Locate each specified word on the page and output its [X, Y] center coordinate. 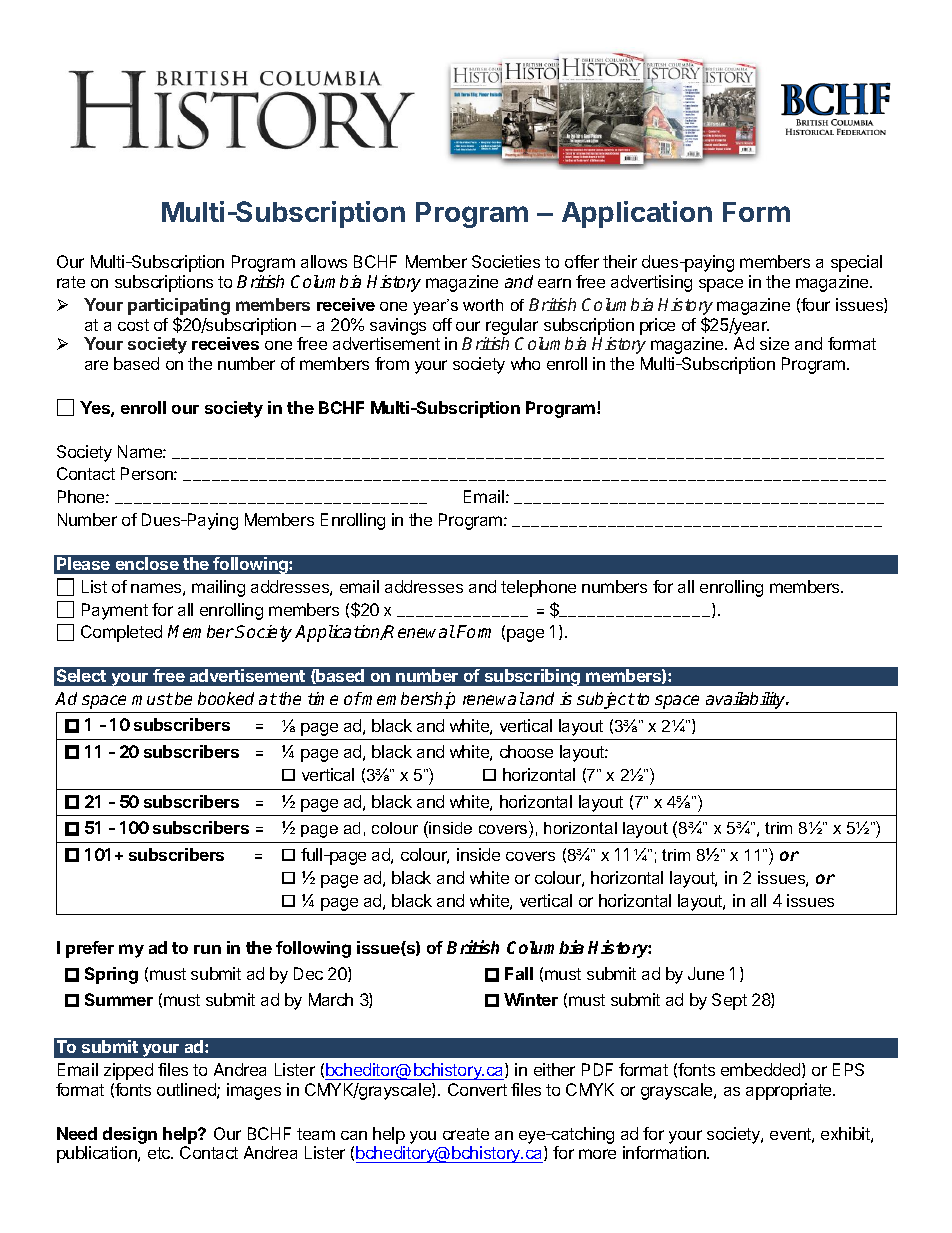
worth [483, 305]
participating [179, 306]
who [525, 363]
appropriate [790, 1091]
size [774, 343]
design [130, 1135]
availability [747, 700]
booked [226, 698]
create [466, 1134]
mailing [218, 588]
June [706, 973]
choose [526, 751]
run [207, 949]
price [657, 326]
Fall [519, 973]
